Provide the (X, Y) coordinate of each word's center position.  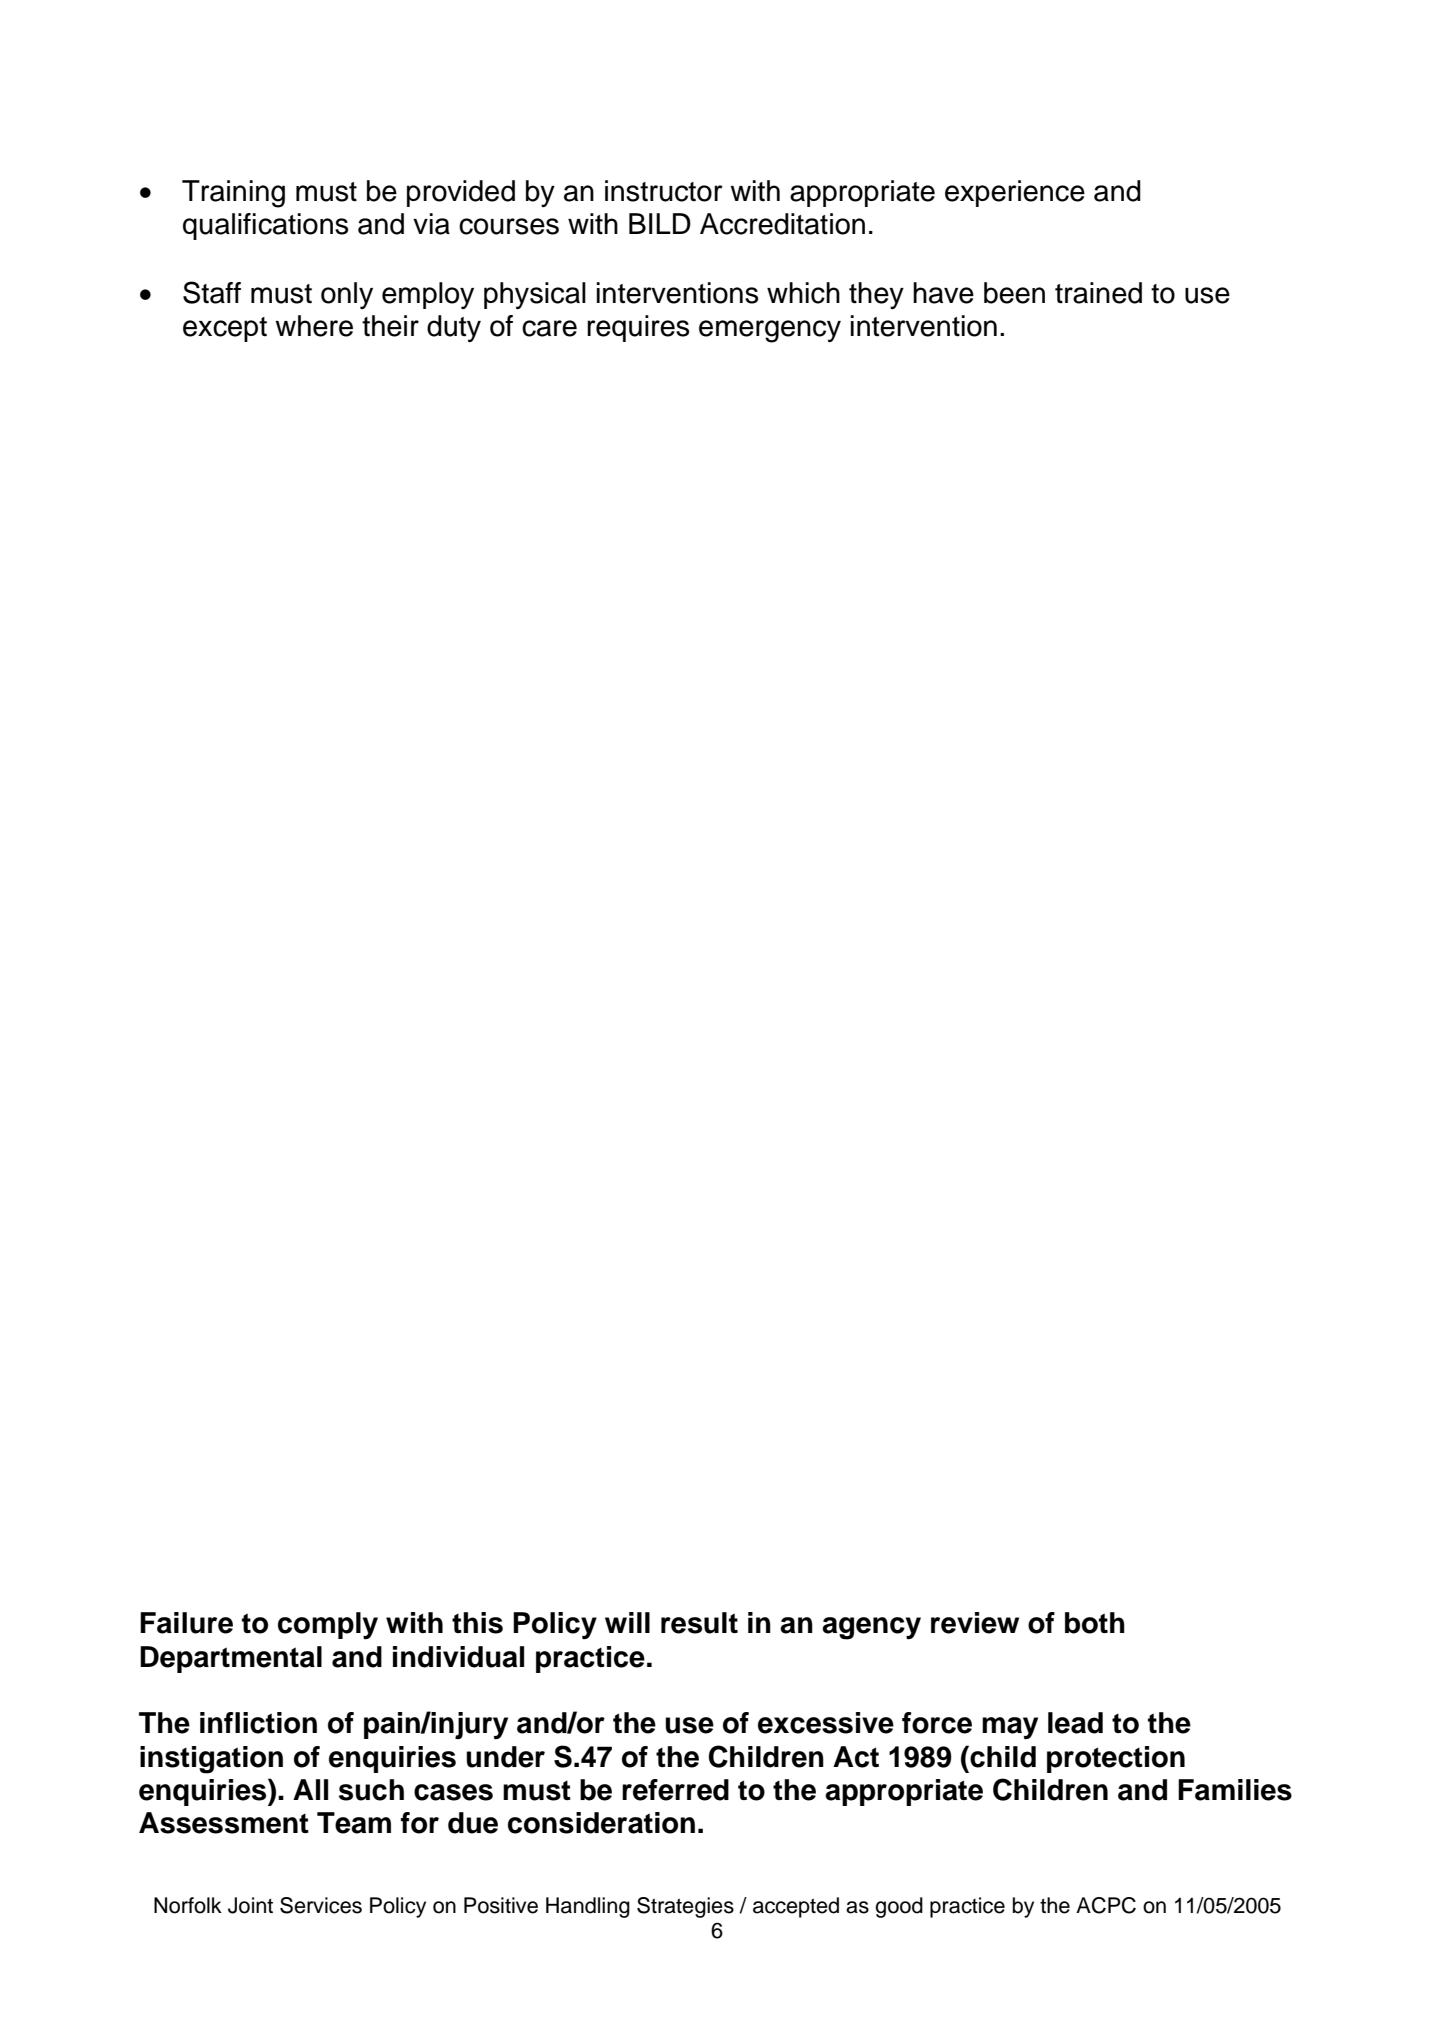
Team (354, 1823)
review (975, 1623)
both (1095, 1623)
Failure (186, 1623)
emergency (770, 331)
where (314, 326)
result (699, 1623)
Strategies (685, 1907)
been (1014, 293)
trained (1098, 293)
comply (328, 1626)
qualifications (265, 226)
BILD (660, 223)
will (627, 1622)
